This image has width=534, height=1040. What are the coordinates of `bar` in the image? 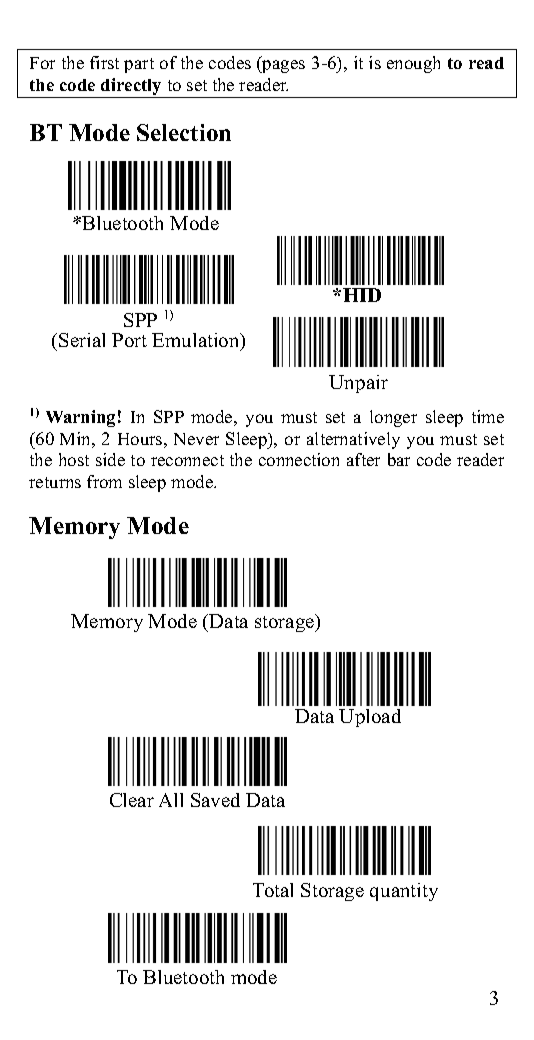 It's located at (399, 459).
